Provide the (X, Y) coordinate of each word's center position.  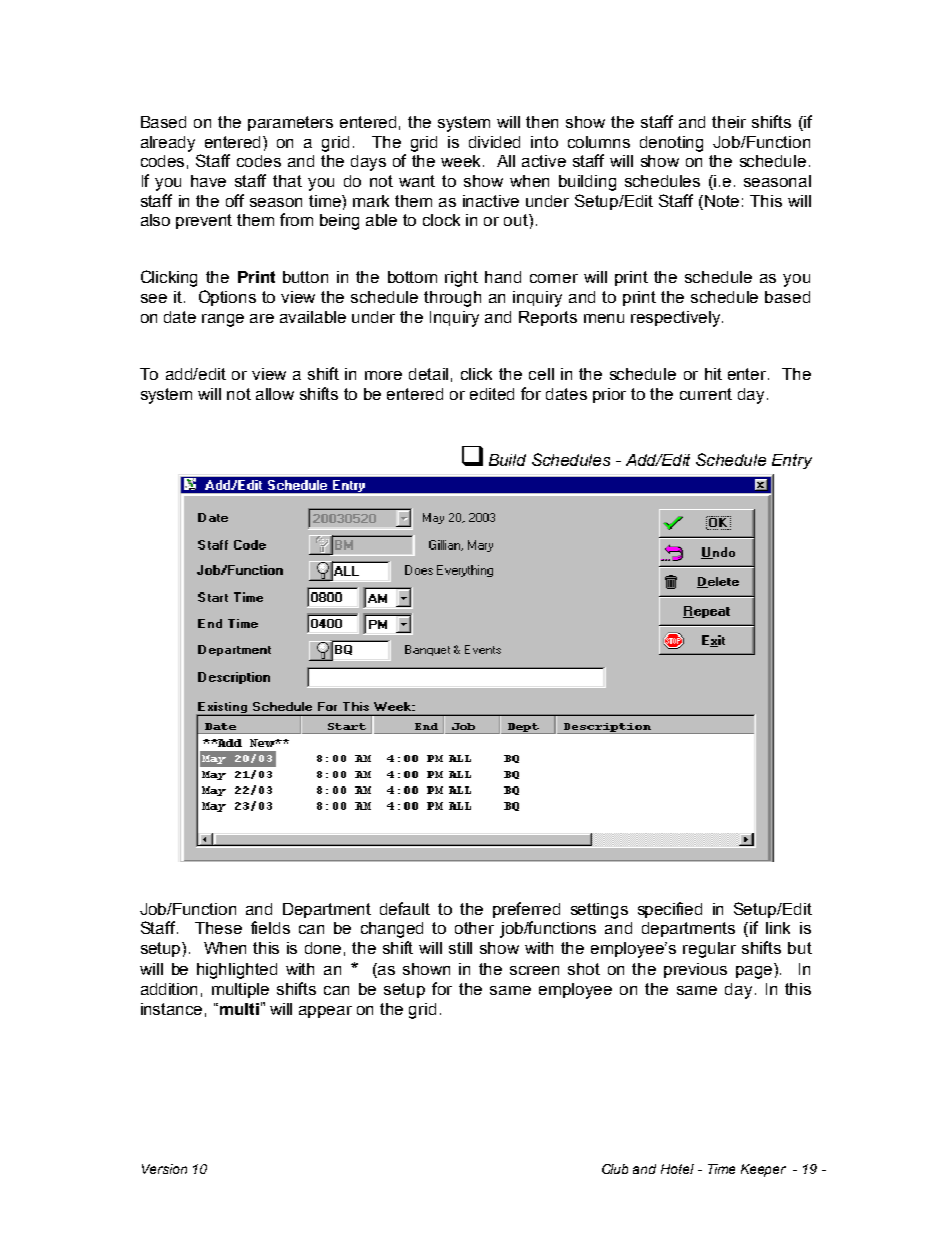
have (208, 181)
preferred (526, 910)
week (462, 161)
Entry (792, 461)
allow (275, 394)
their (729, 122)
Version (164, 1169)
